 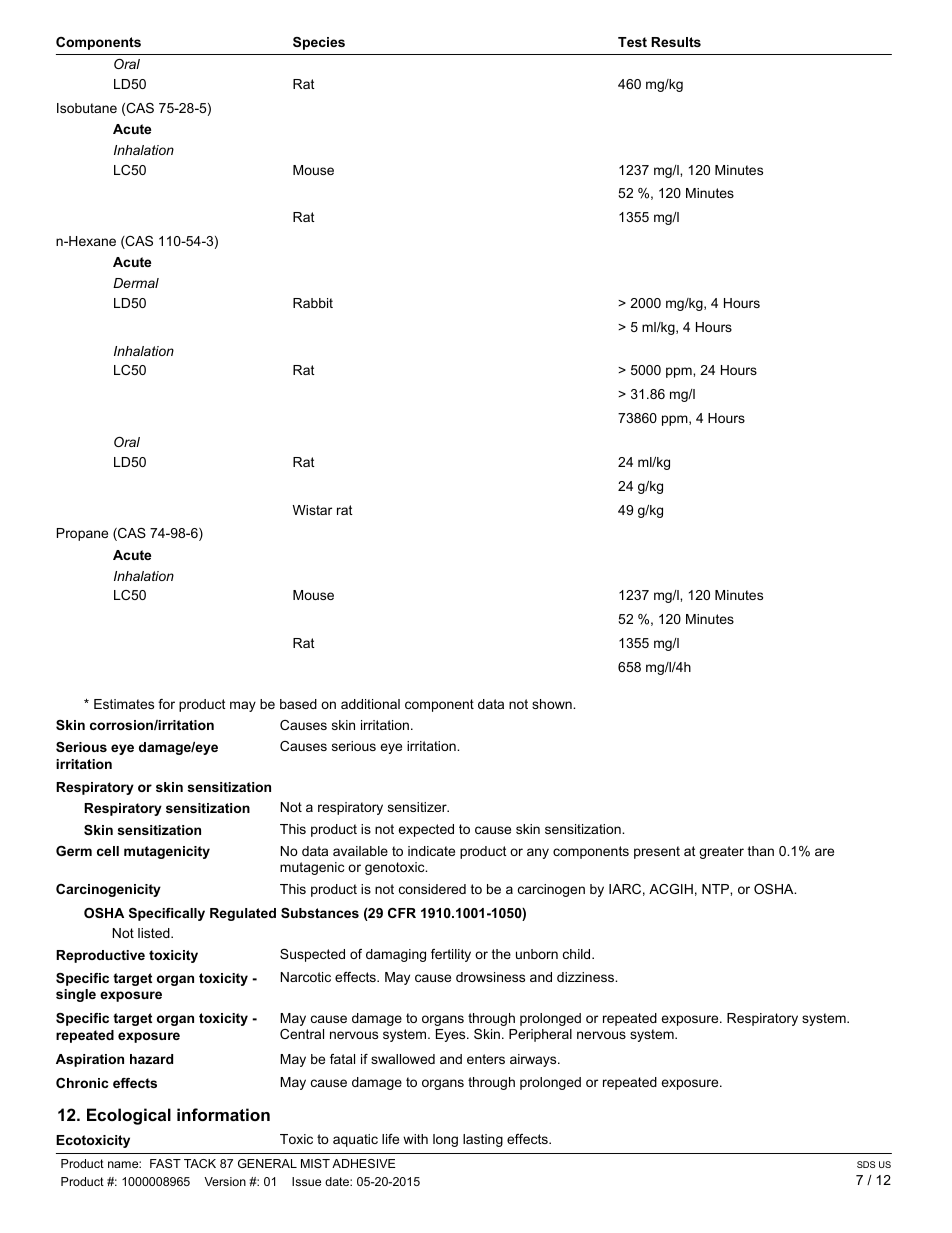 I want to click on Wistar, so click(x=312, y=510).
